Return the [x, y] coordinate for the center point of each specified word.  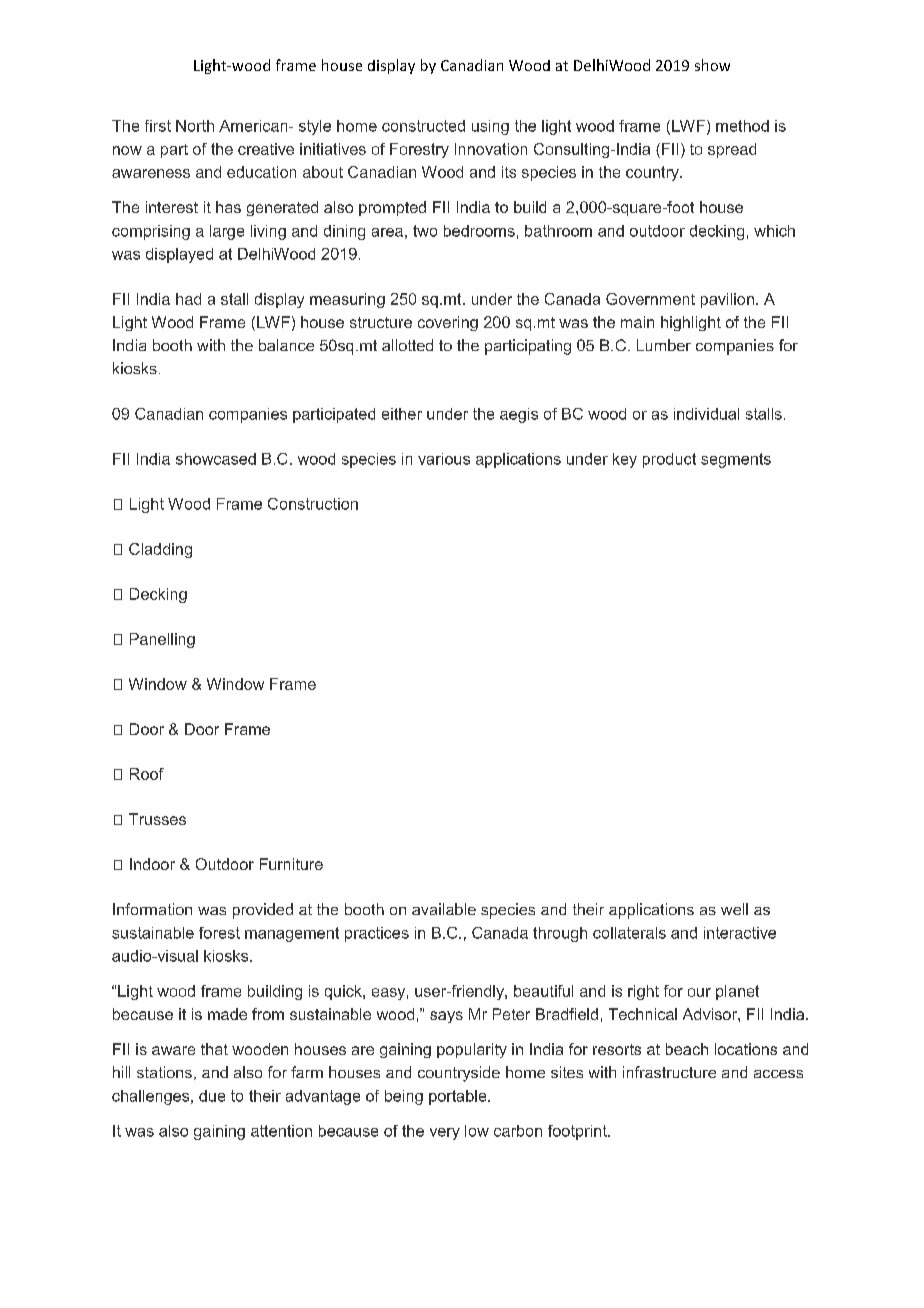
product [669, 460]
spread [732, 150]
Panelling [162, 640]
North [195, 126]
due [212, 1096]
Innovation [491, 149]
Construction [313, 504]
